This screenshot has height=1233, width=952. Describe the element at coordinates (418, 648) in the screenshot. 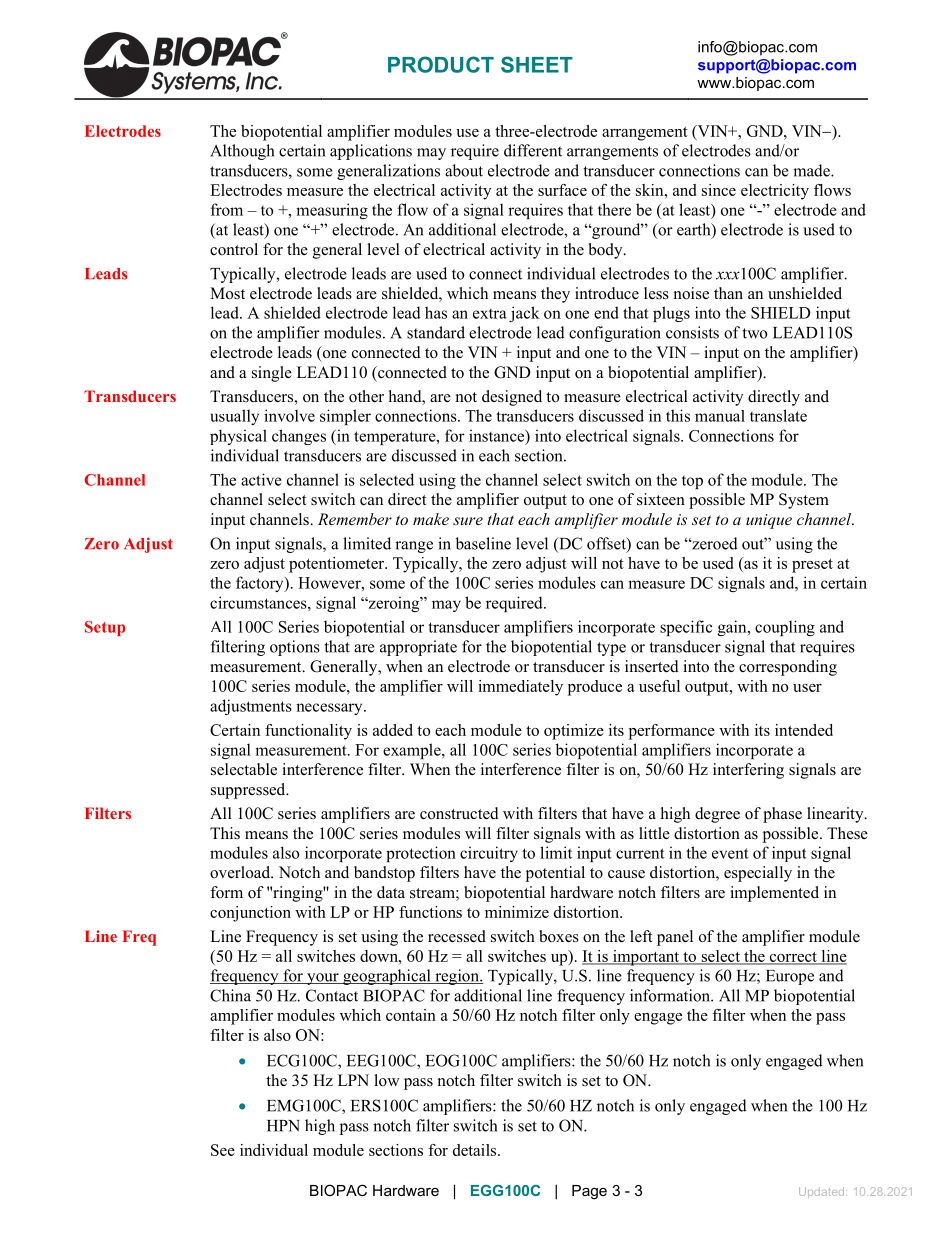

I see `appropriate` at that location.
